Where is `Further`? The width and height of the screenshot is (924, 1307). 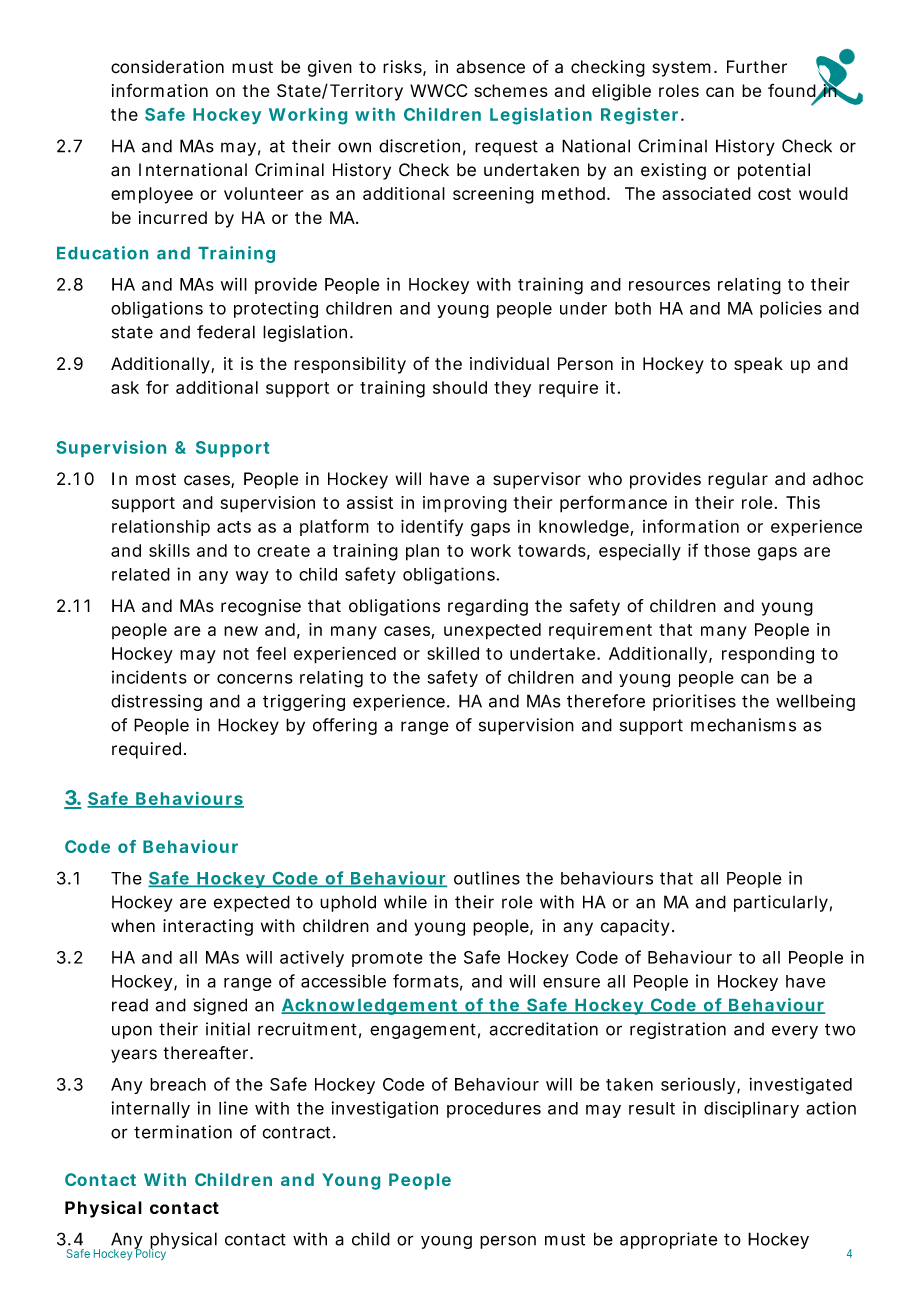 Further is located at coordinates (757, 67).
